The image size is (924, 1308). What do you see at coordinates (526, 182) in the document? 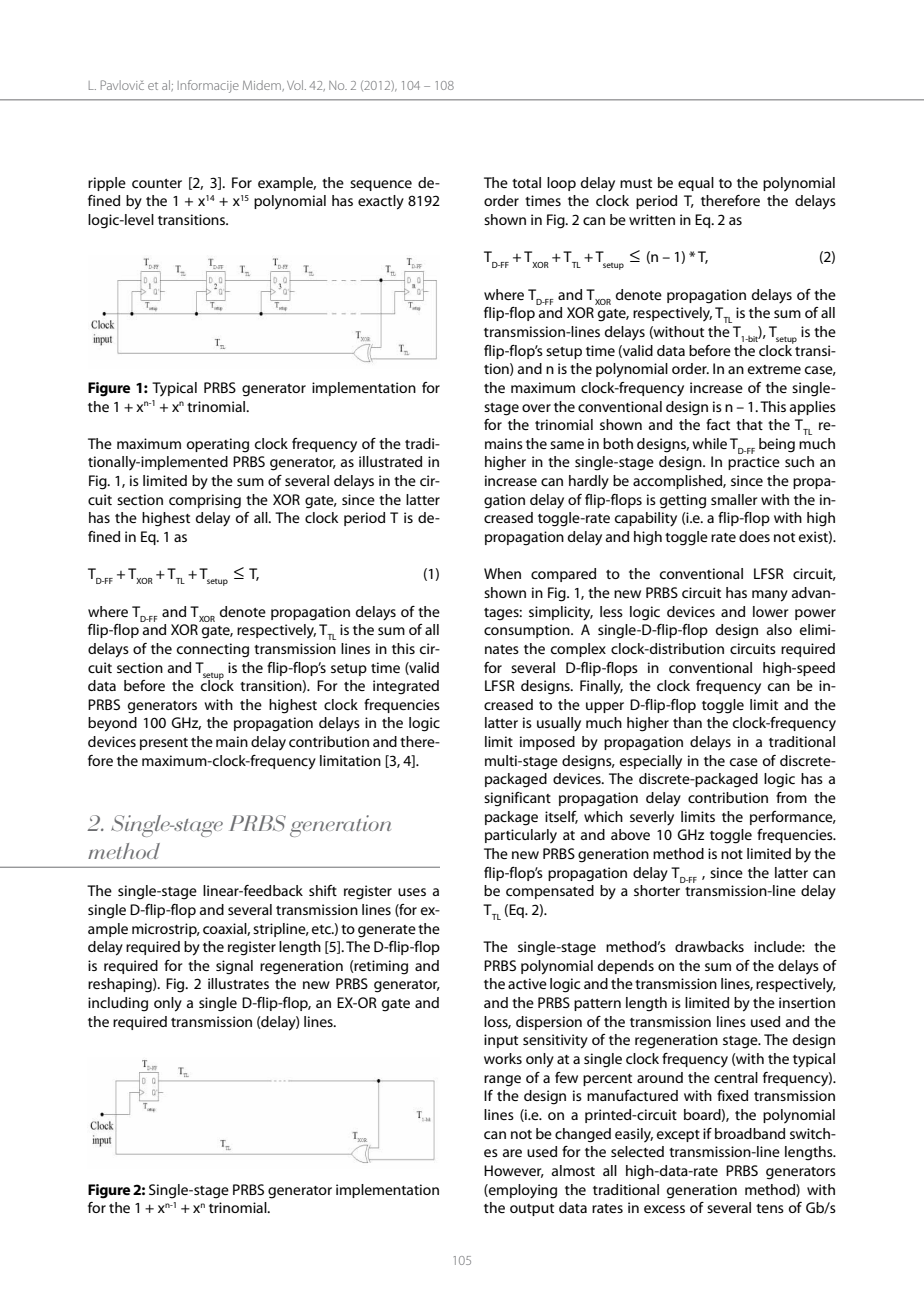
I see `total` at bounding box center [526, 182].
